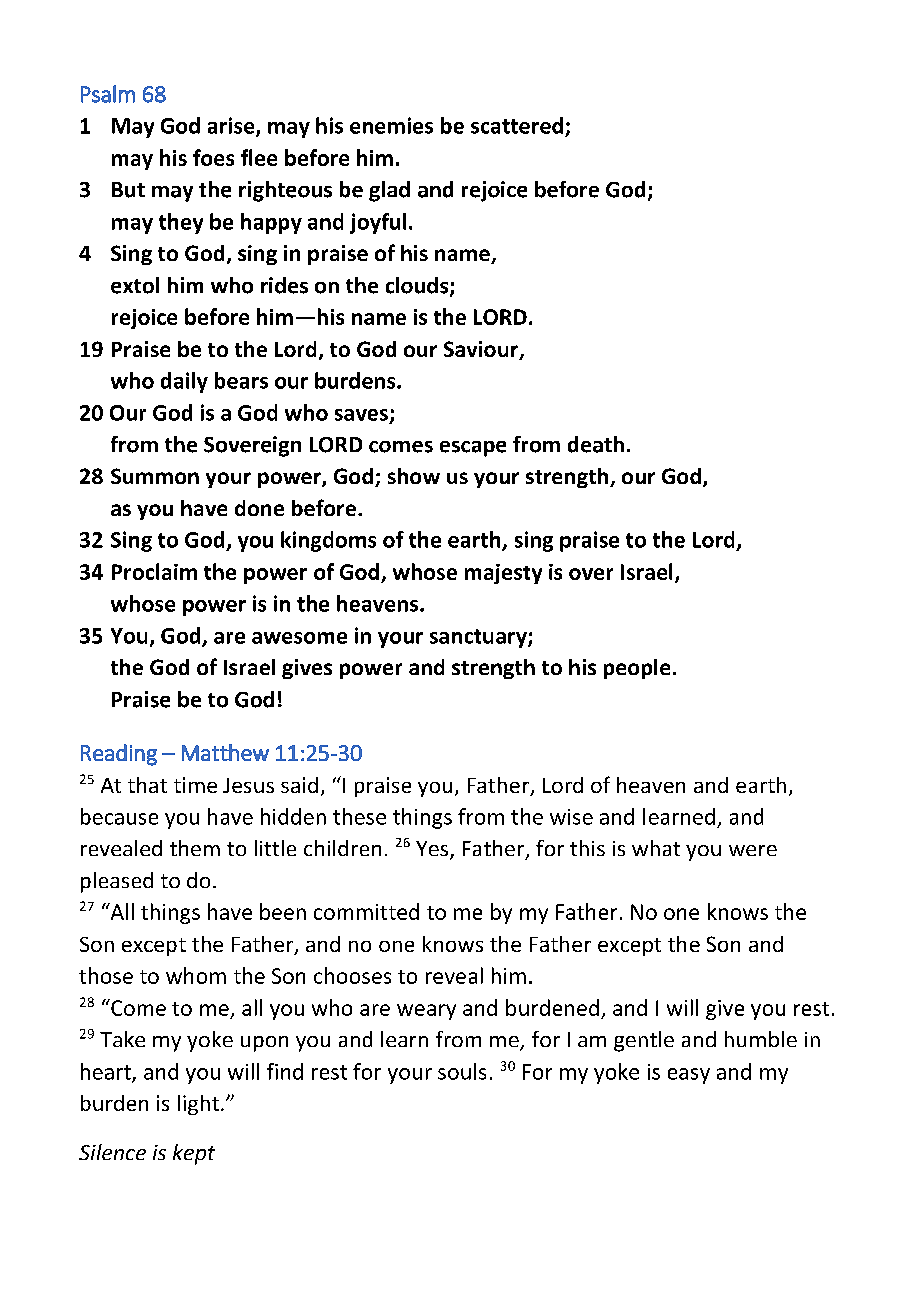 The width and height of the page is (924, 1308). What do you see at coordinates (232, 126) in the page?
I see `arise` at bounding box center [232, 126].
